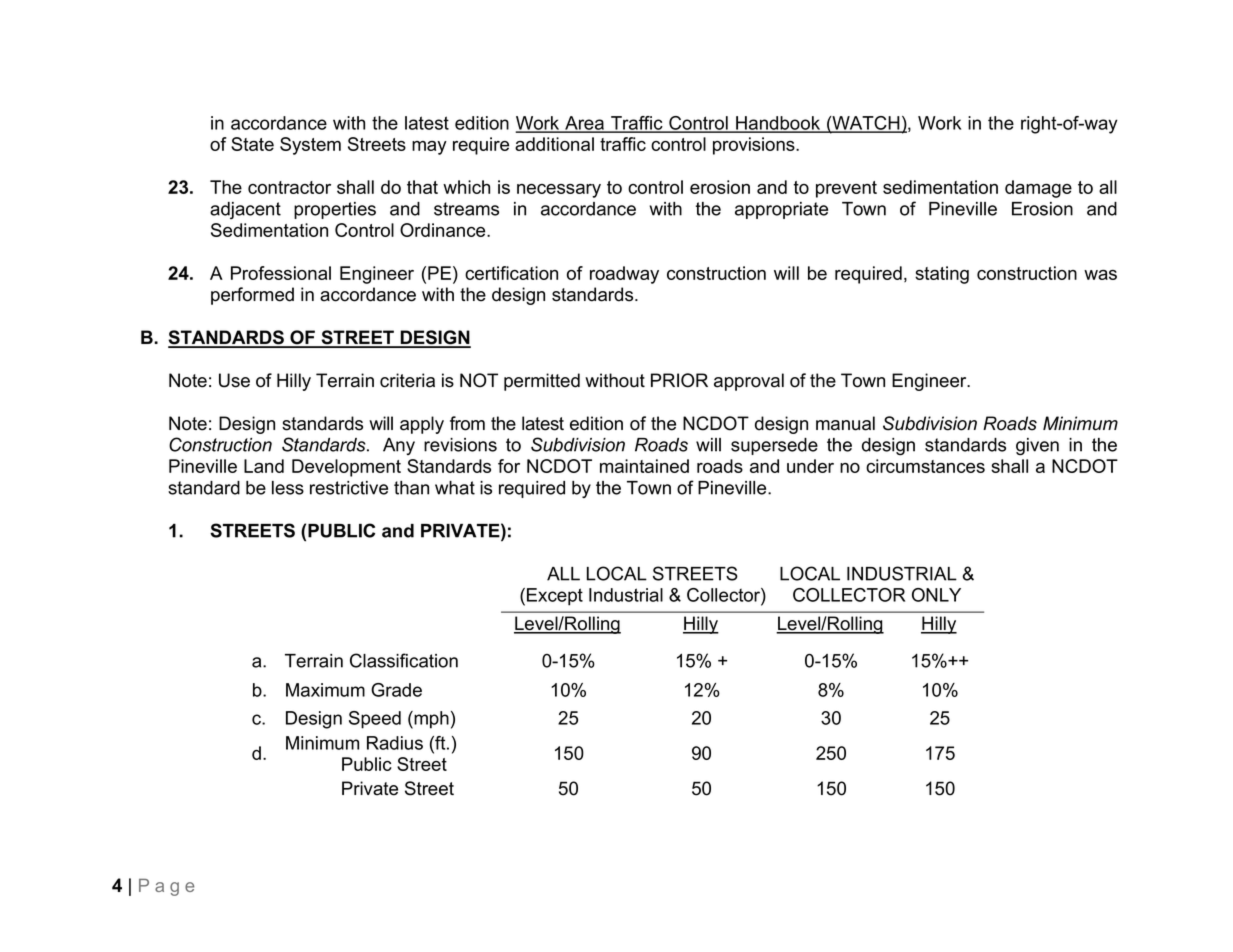 The height and width of the image is (952, 1233). I want to click on System, so click(310, 146).
